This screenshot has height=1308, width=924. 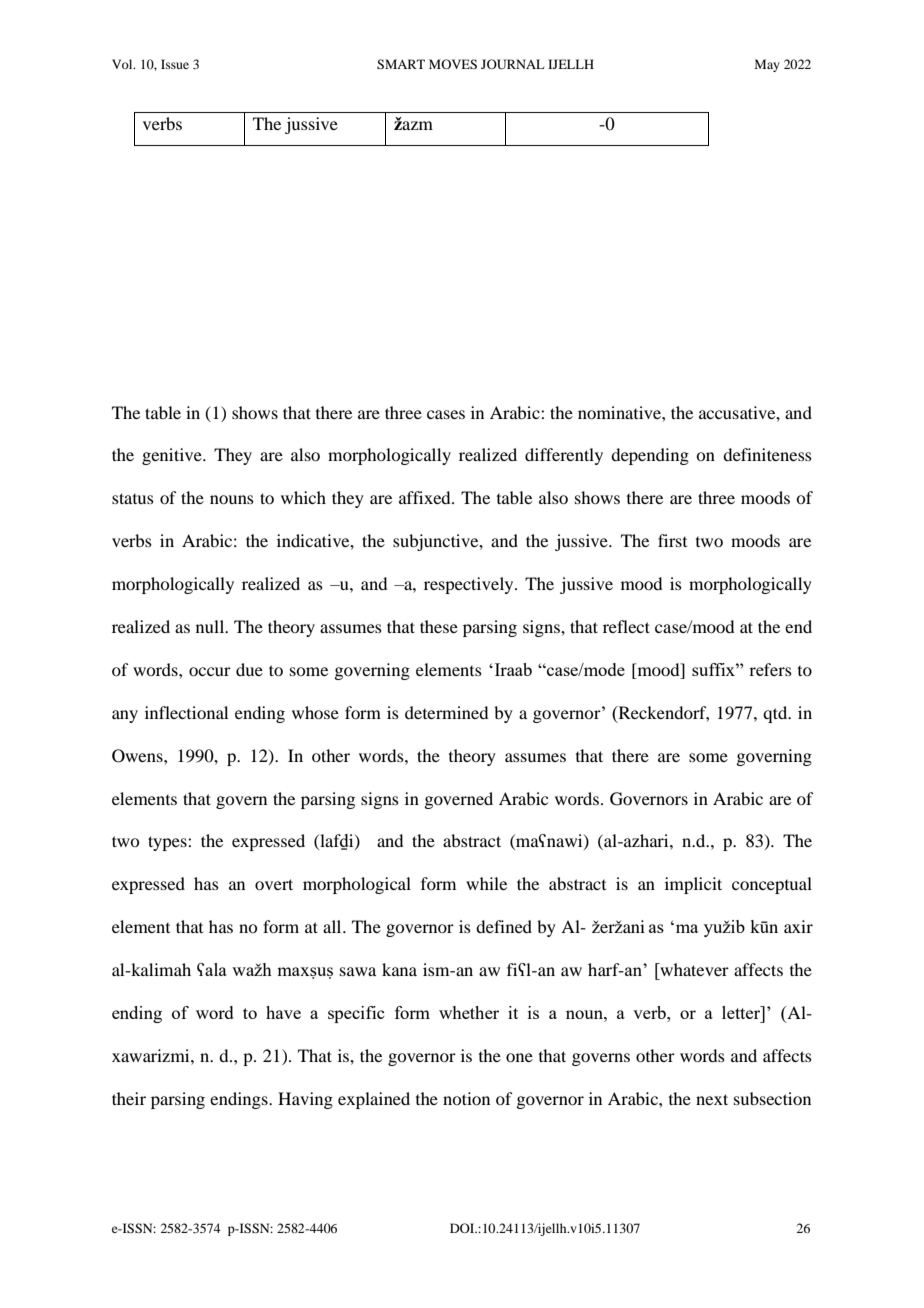 I want to click on Issue, so click(x=175, y=64).
